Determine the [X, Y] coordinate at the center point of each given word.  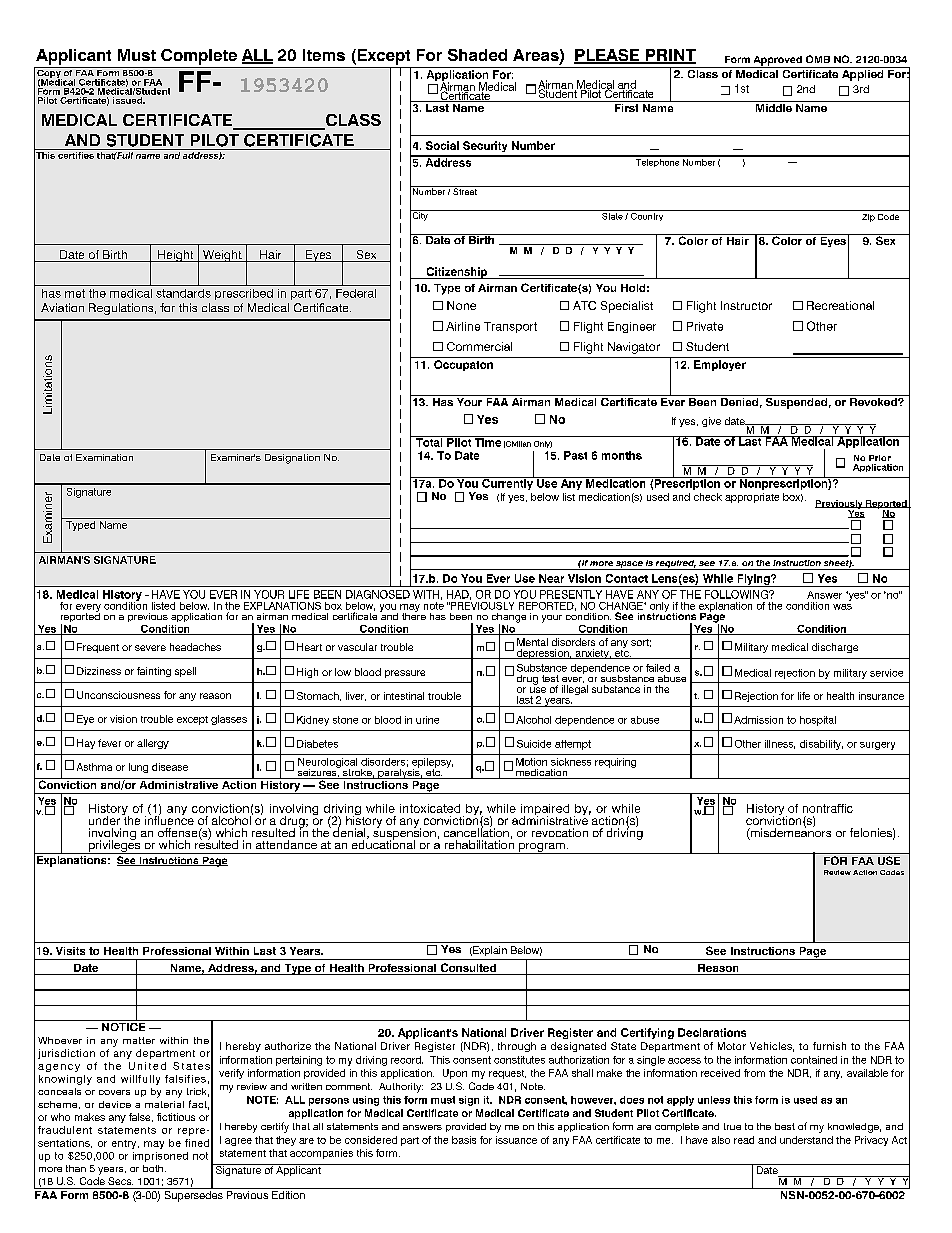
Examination [104, 457]
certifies [76, 155]
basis [464, 1140]
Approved [777, 62]
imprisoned [160, 1157]
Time [488, 441]
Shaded [477, 55]
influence [169, 819]
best [785, 1126]
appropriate [752, 498]
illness [780, 744]
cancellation [476, 831]
